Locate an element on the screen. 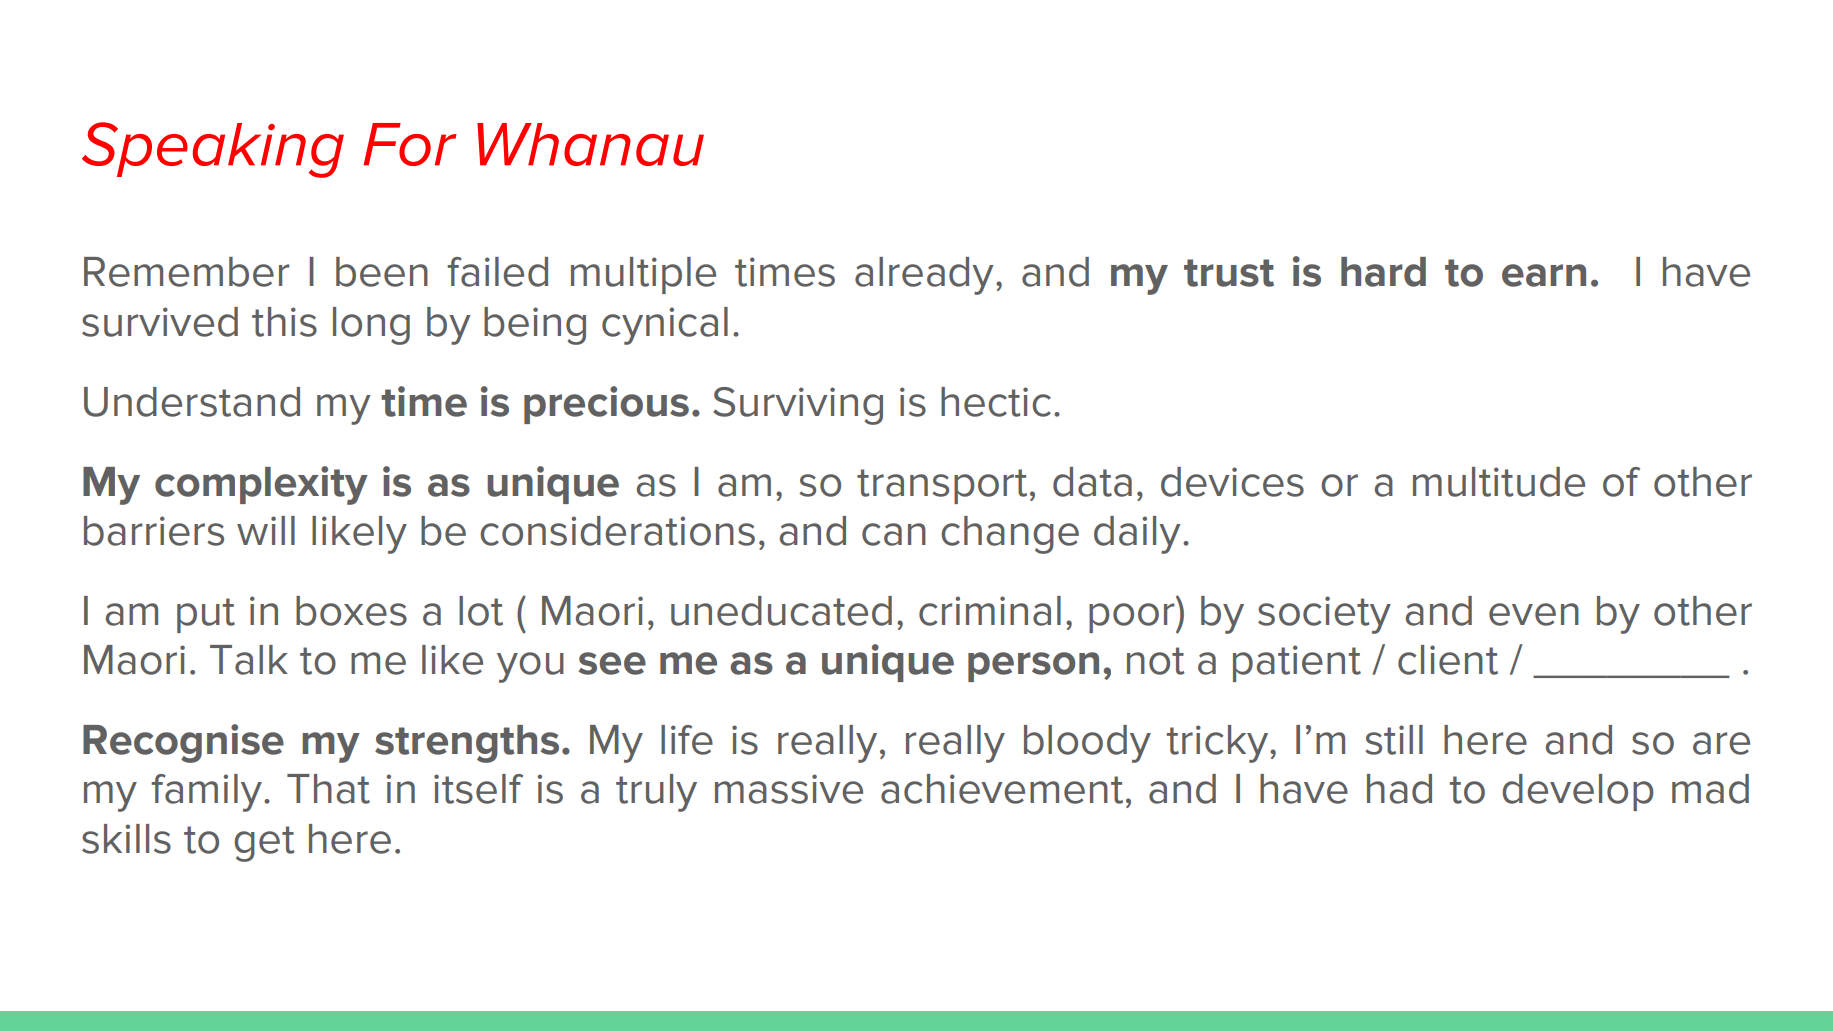 The height and width of the screenshot is (1031, 1833). earn is located at coordinates (1544, 275).
